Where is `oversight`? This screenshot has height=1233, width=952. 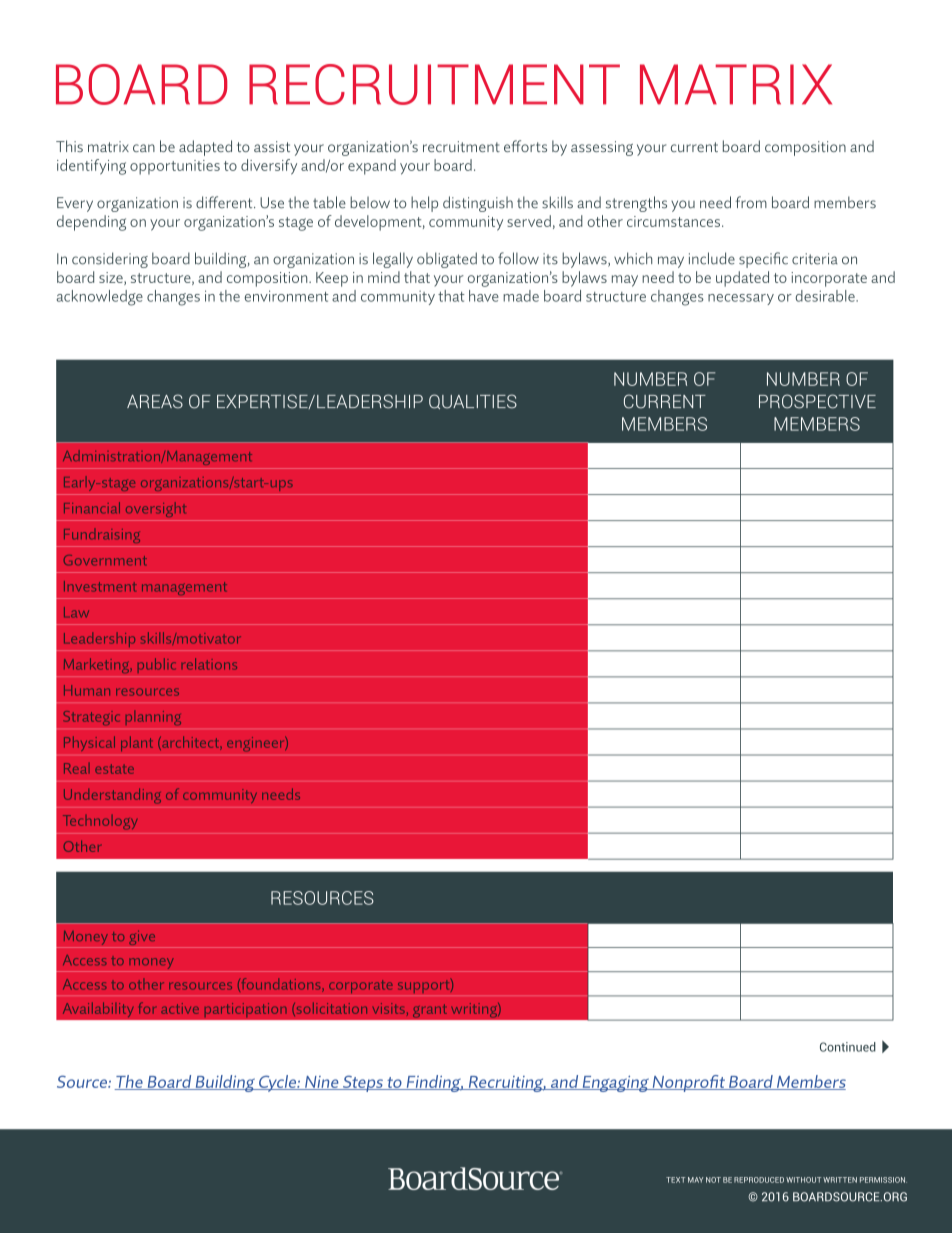 oversight is located at coordinates (156, 509).
